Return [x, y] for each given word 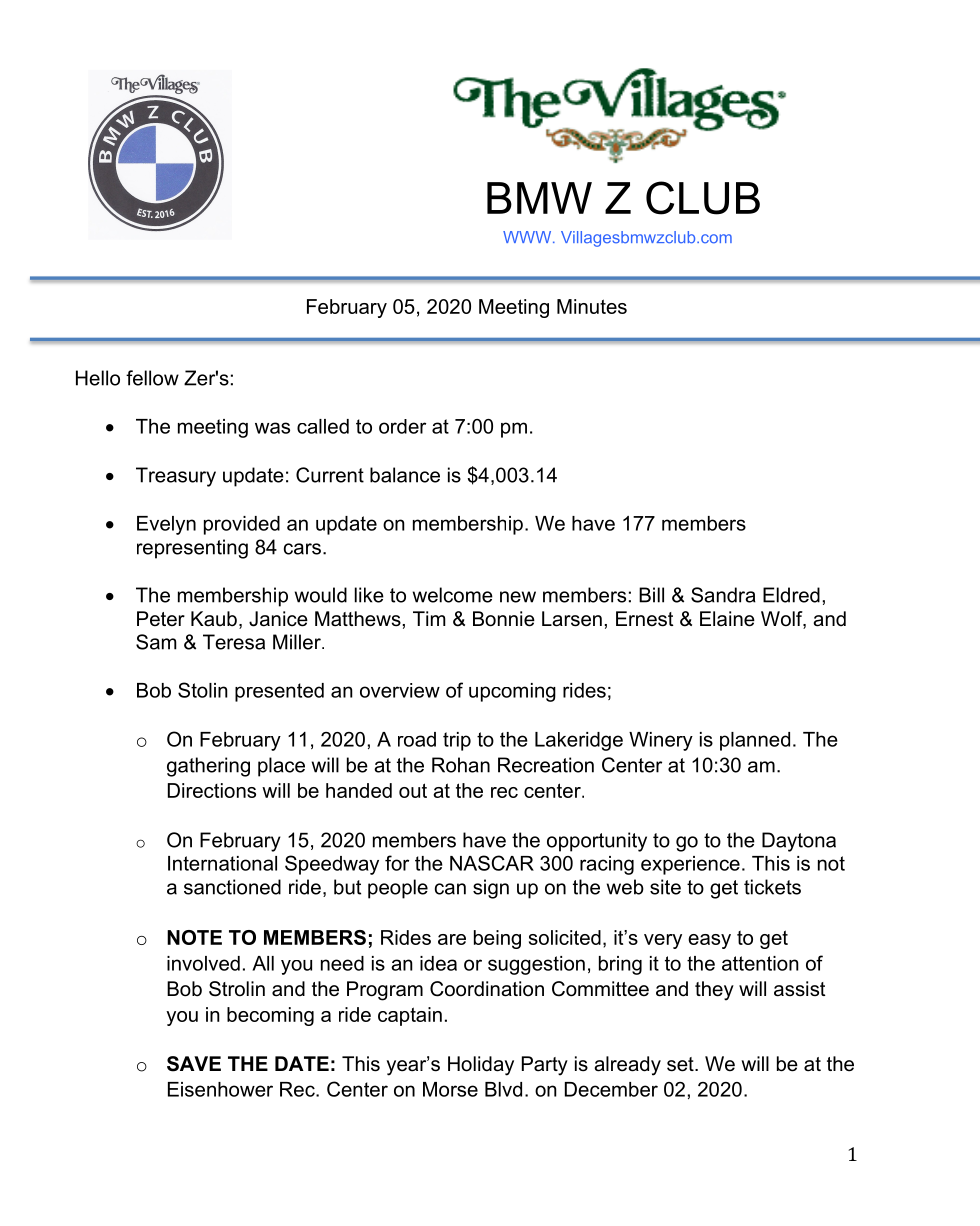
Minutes [592, 306]
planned [755, 741]
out [413, 790]
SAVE [194, 1064]
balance [405, 475]
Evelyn [166, 525]
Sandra [723, 595]
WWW [528, 237]
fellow [152, 378]
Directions [212, 790]
